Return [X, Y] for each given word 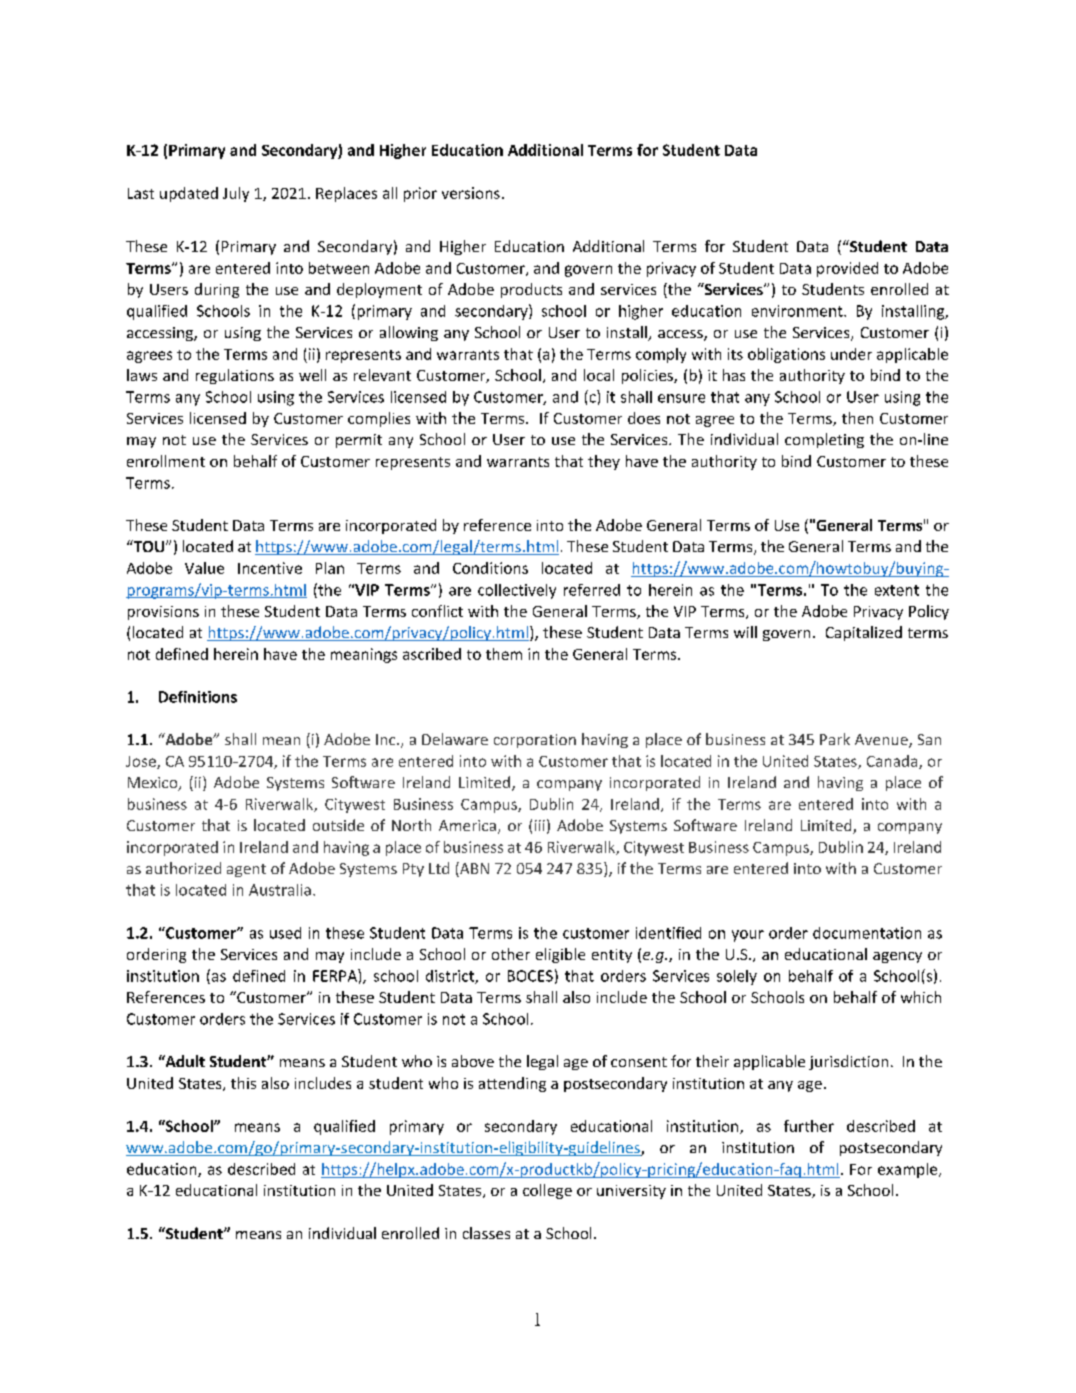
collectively [517, 591]
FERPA [336, 975]
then [857, 418]
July [236, 194]
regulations [235, 376]
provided [847, 269]
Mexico [154, 784]
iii [540, 825]
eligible [560, 955]
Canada [893, 762]
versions [471, 193]
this [243, 1083]
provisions [163, 613]
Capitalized [864, 633]
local [599, 375]
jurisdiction [848, 1062]
